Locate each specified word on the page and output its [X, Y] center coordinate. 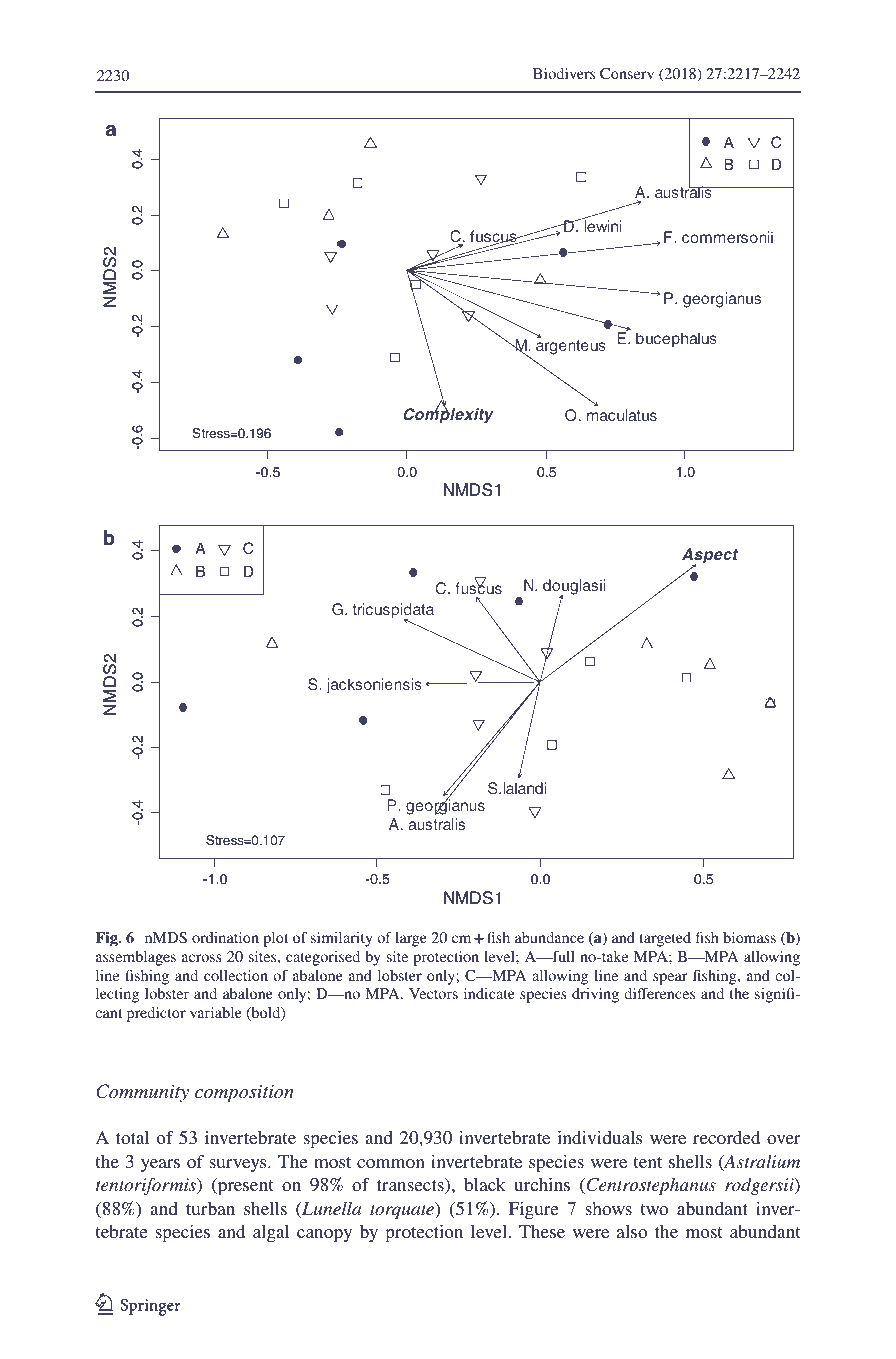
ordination [225, 937]
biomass [749, 937]
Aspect [710, 557]
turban [210, 1208]
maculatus [622, 415]
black [485, 1184]
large [411, 939]
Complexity [448, 415]
